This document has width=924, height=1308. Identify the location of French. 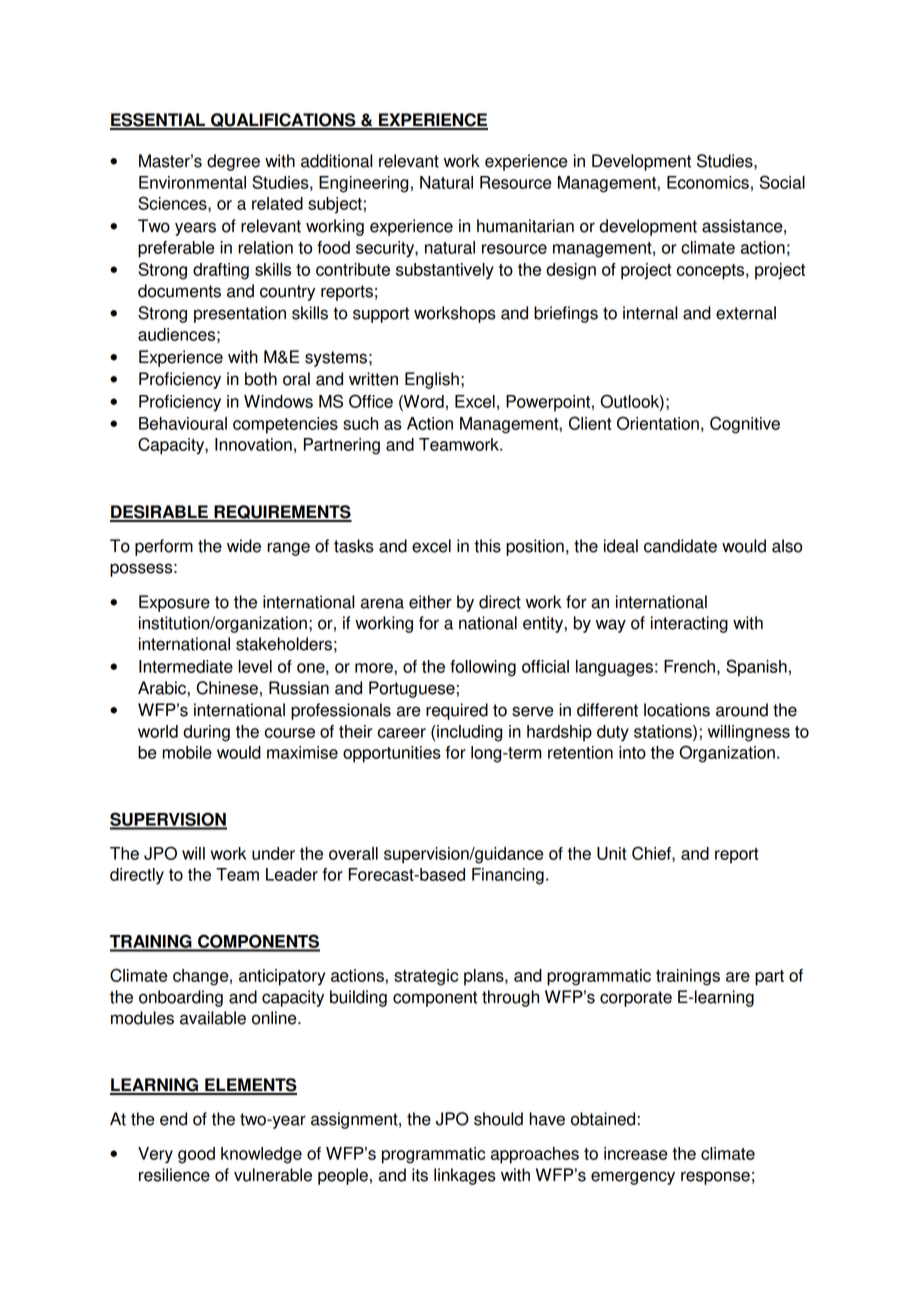
(689, 666).
